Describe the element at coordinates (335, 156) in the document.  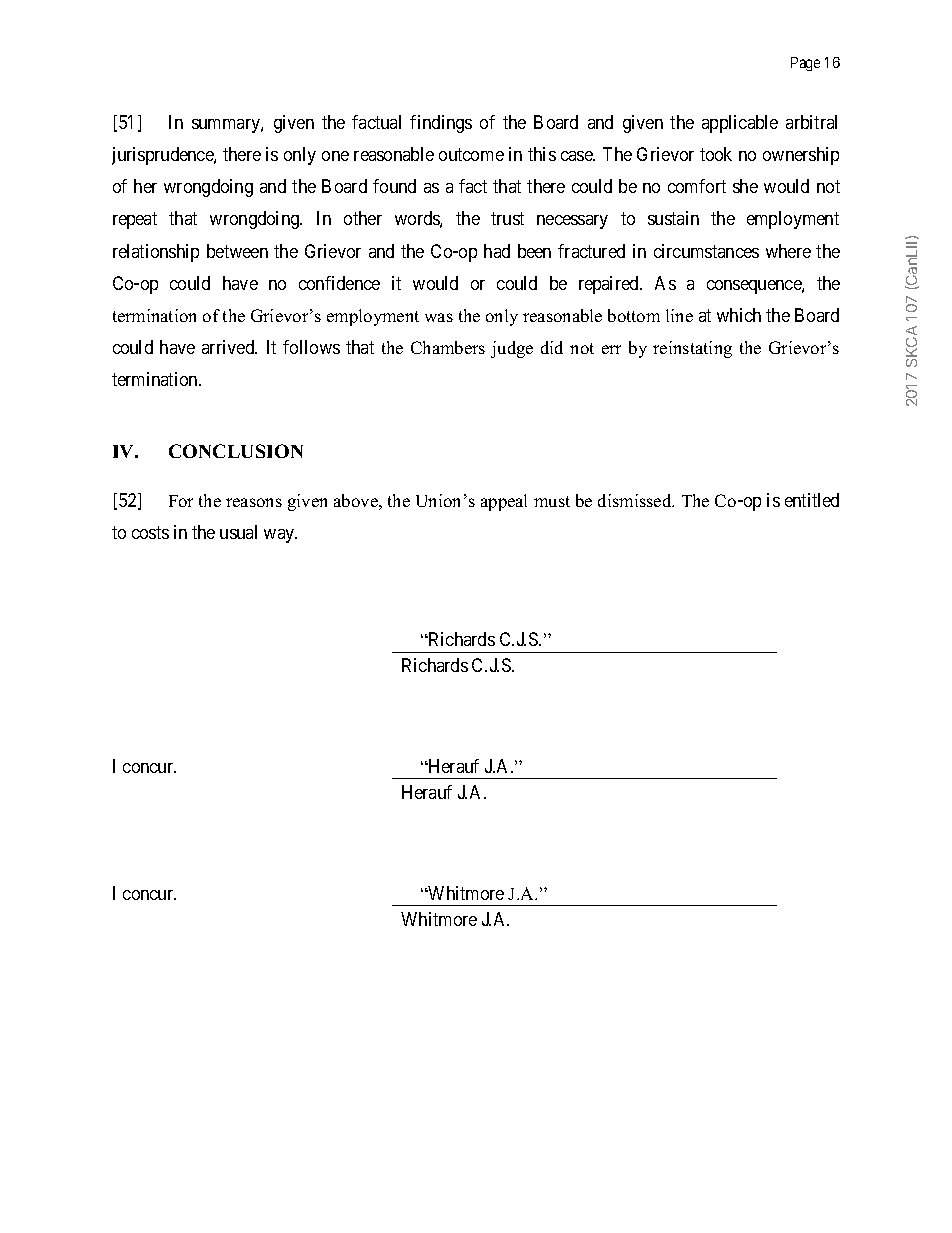
I see `one` at that location.
